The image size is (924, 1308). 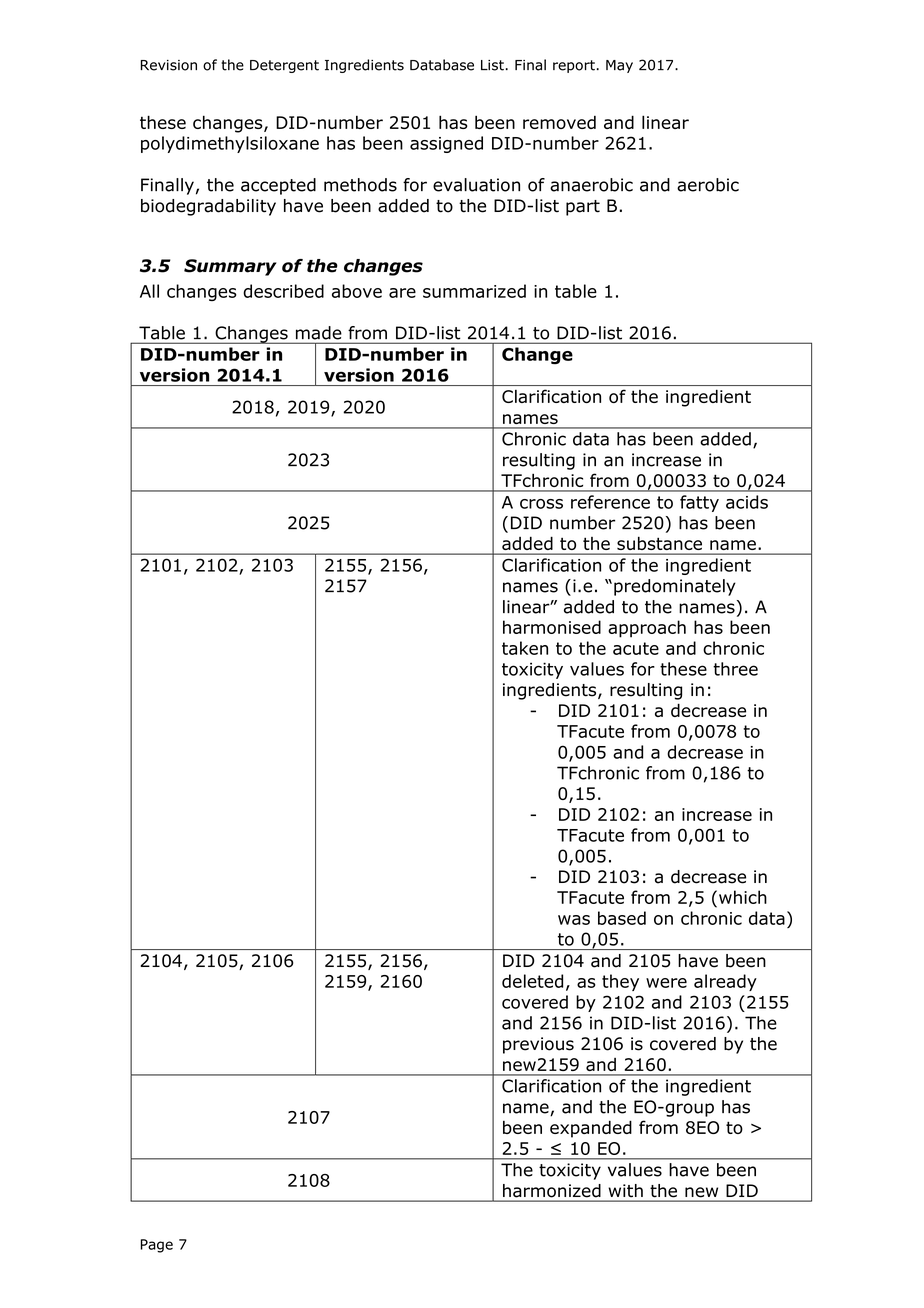 What do you see at coordinates (532, 981) in the screenshot?
I see `deleted` at bounding box center [532, 981].
